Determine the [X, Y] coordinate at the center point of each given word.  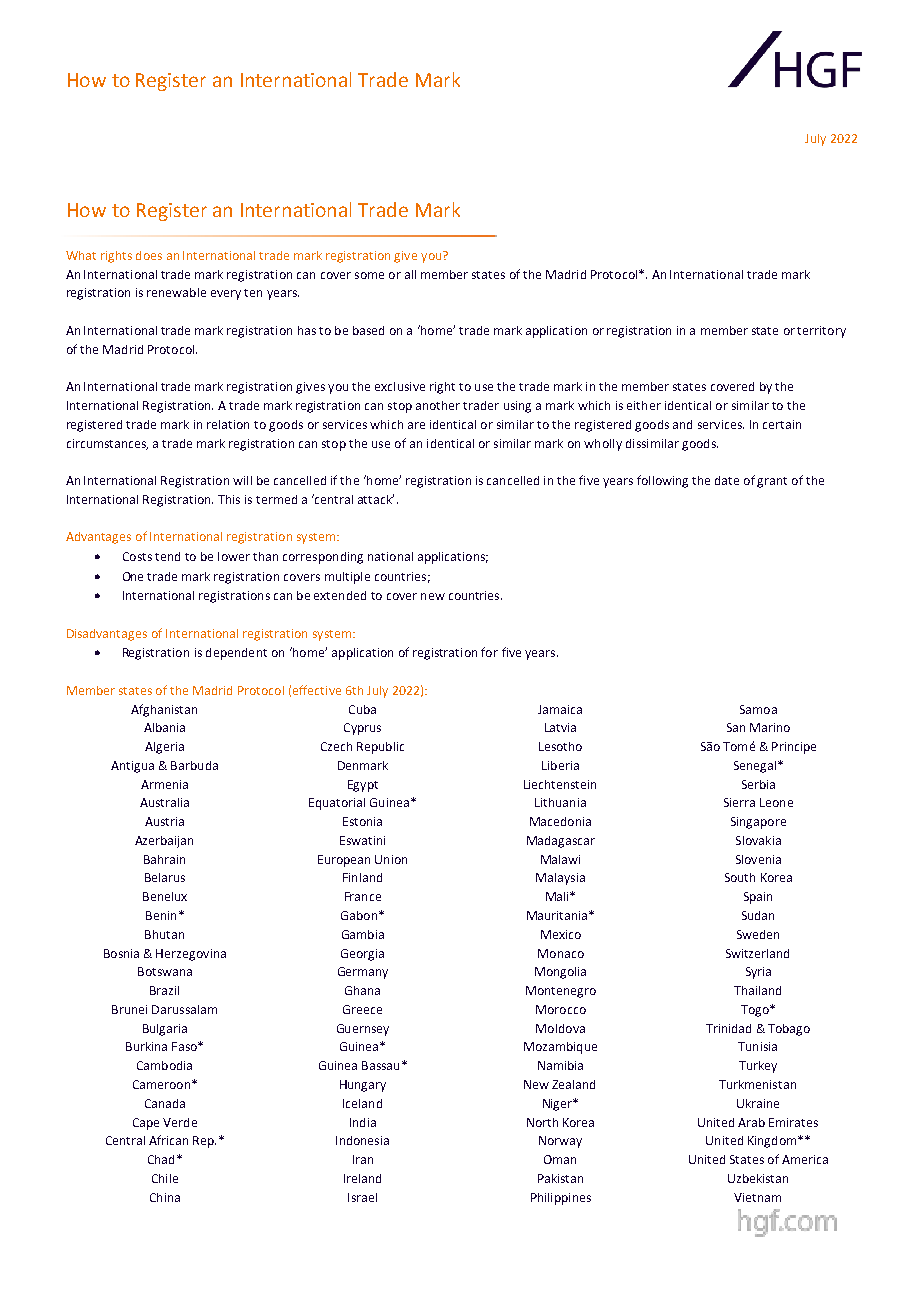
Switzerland [757, 953]
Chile [165, 1178]
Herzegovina [191, 955]
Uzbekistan [758, 1178]
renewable [176, 292]
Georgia [362, 955]
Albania [164, 727]
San [736, 727]
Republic [380, 748]
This [229, 499]
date [727, 480]
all [410, 274]
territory [821, 332]
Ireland [362, 1178]
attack [376, 499]
